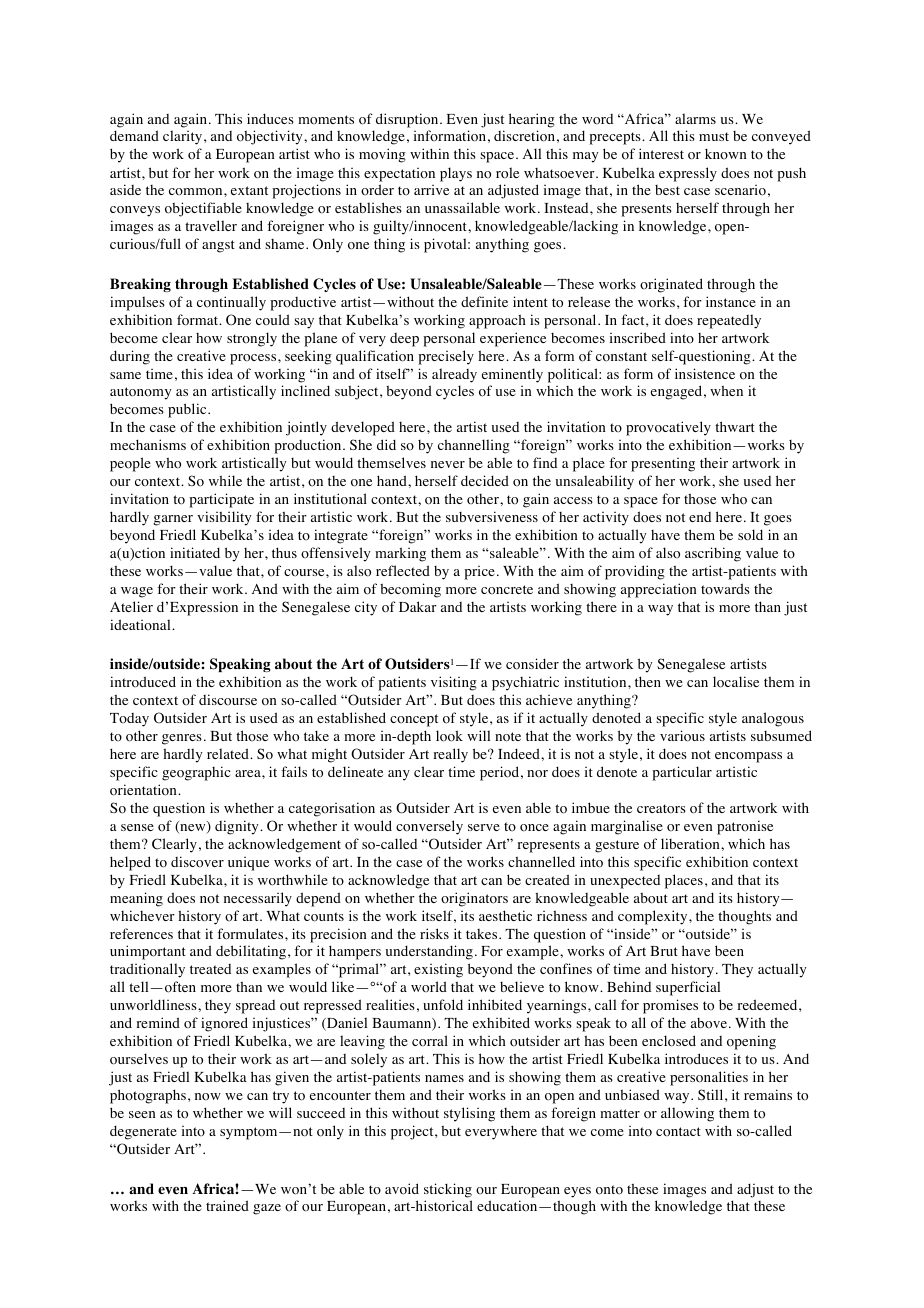 This screenshot has width=924, height=1308. What do you see at coordinates (184, 137) in the screenshot?
I see `clarity` at bounding box center [184, 137].
